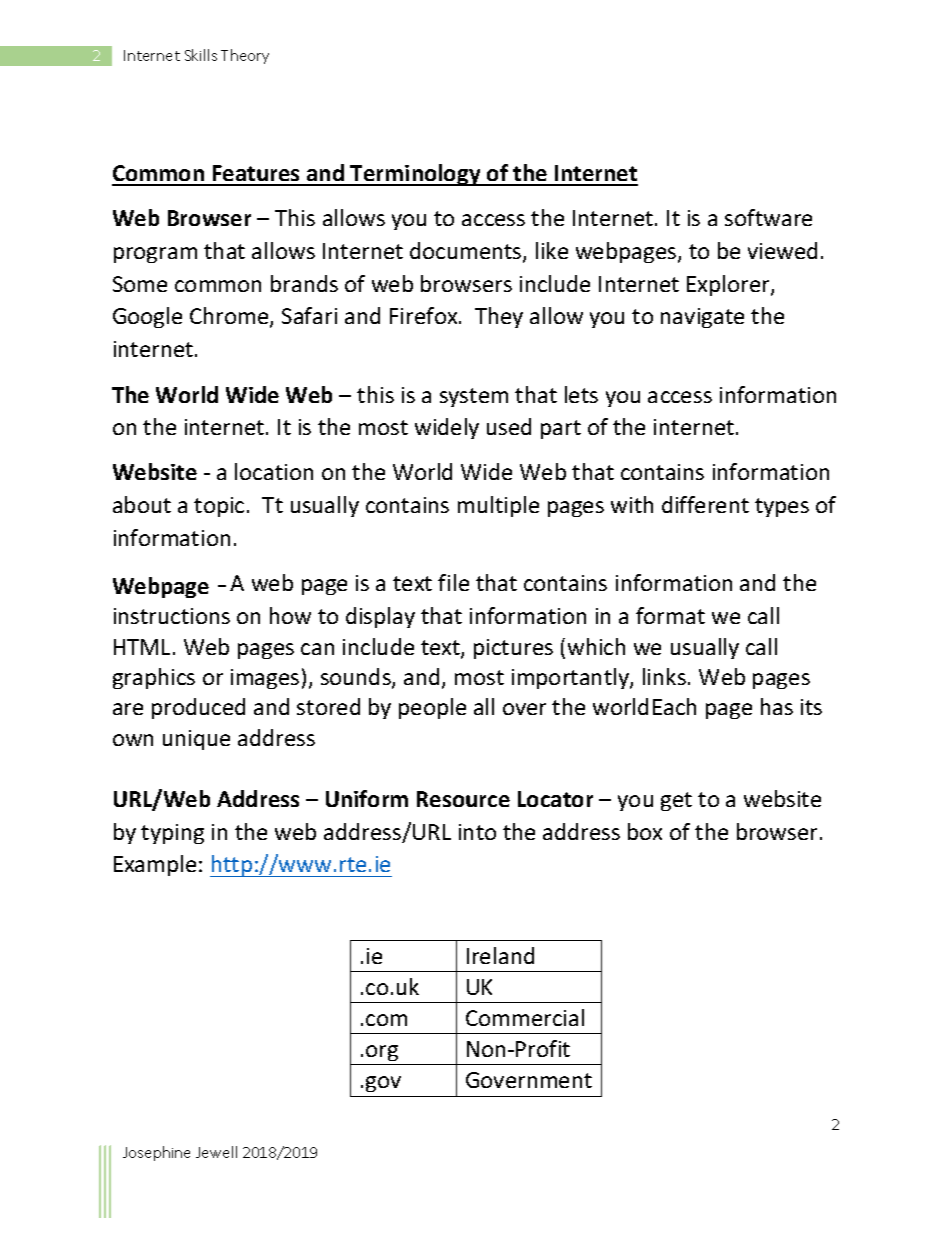 The height and width of the screenshot is (1233, 952). What do you see at coordinates (453, 582) in the screenshot?
I see `file` at bounding box center [453, 582].
